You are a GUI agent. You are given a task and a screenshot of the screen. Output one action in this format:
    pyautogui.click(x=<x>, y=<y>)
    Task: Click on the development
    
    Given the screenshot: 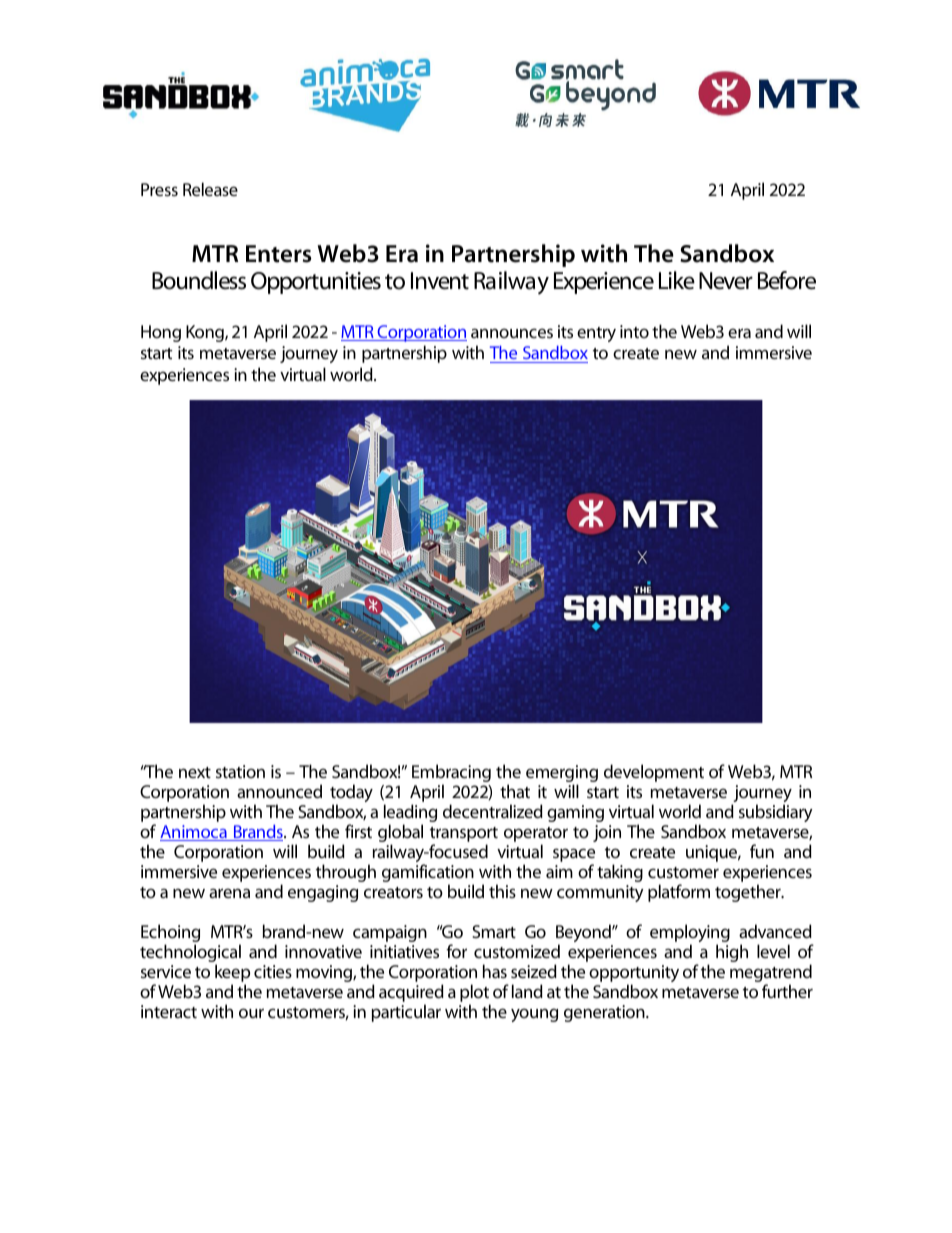 What is the action you would take?
    pyautogui.click(x=654, y=773)
